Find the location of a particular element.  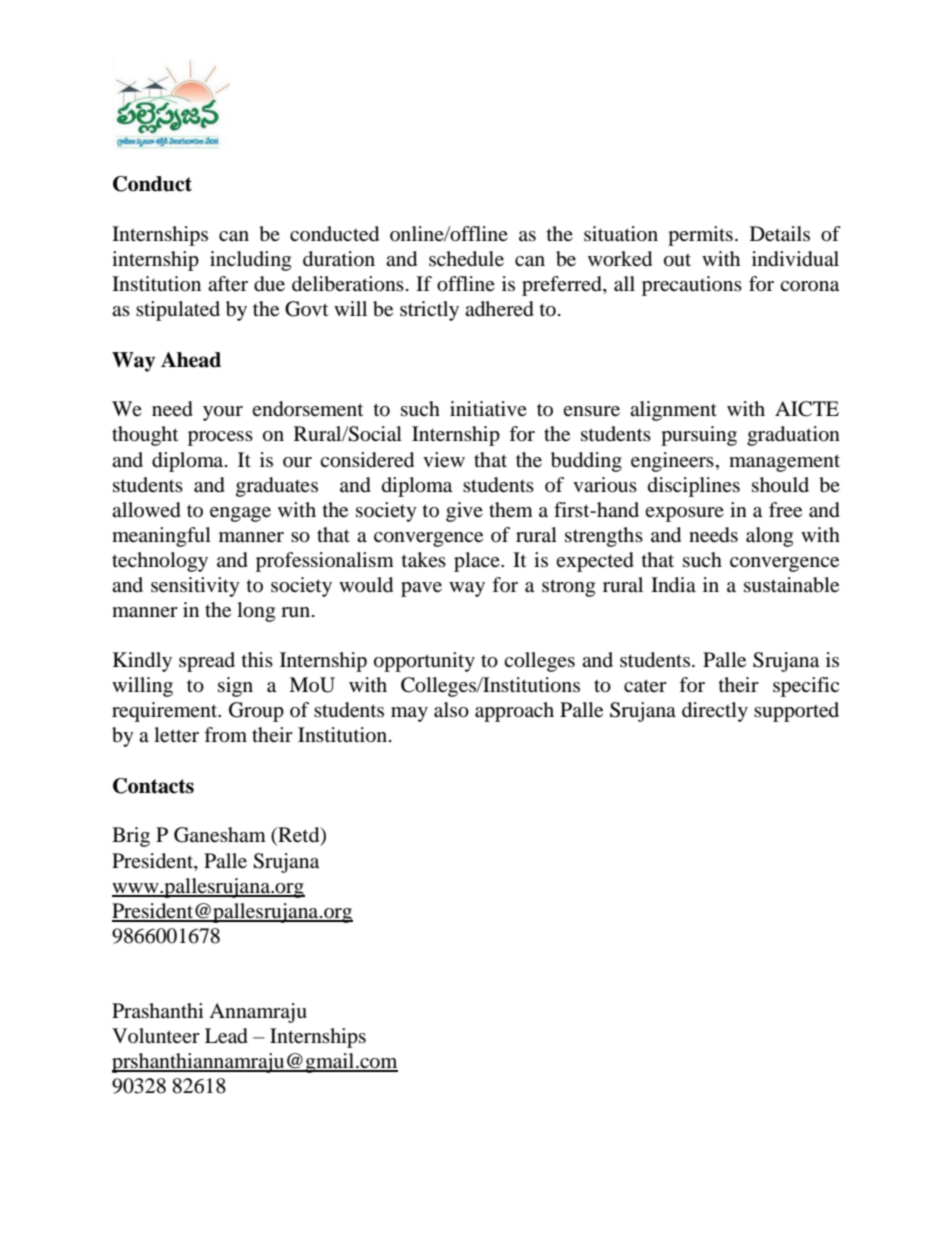

schedule is located at coordinates (466, 259).
